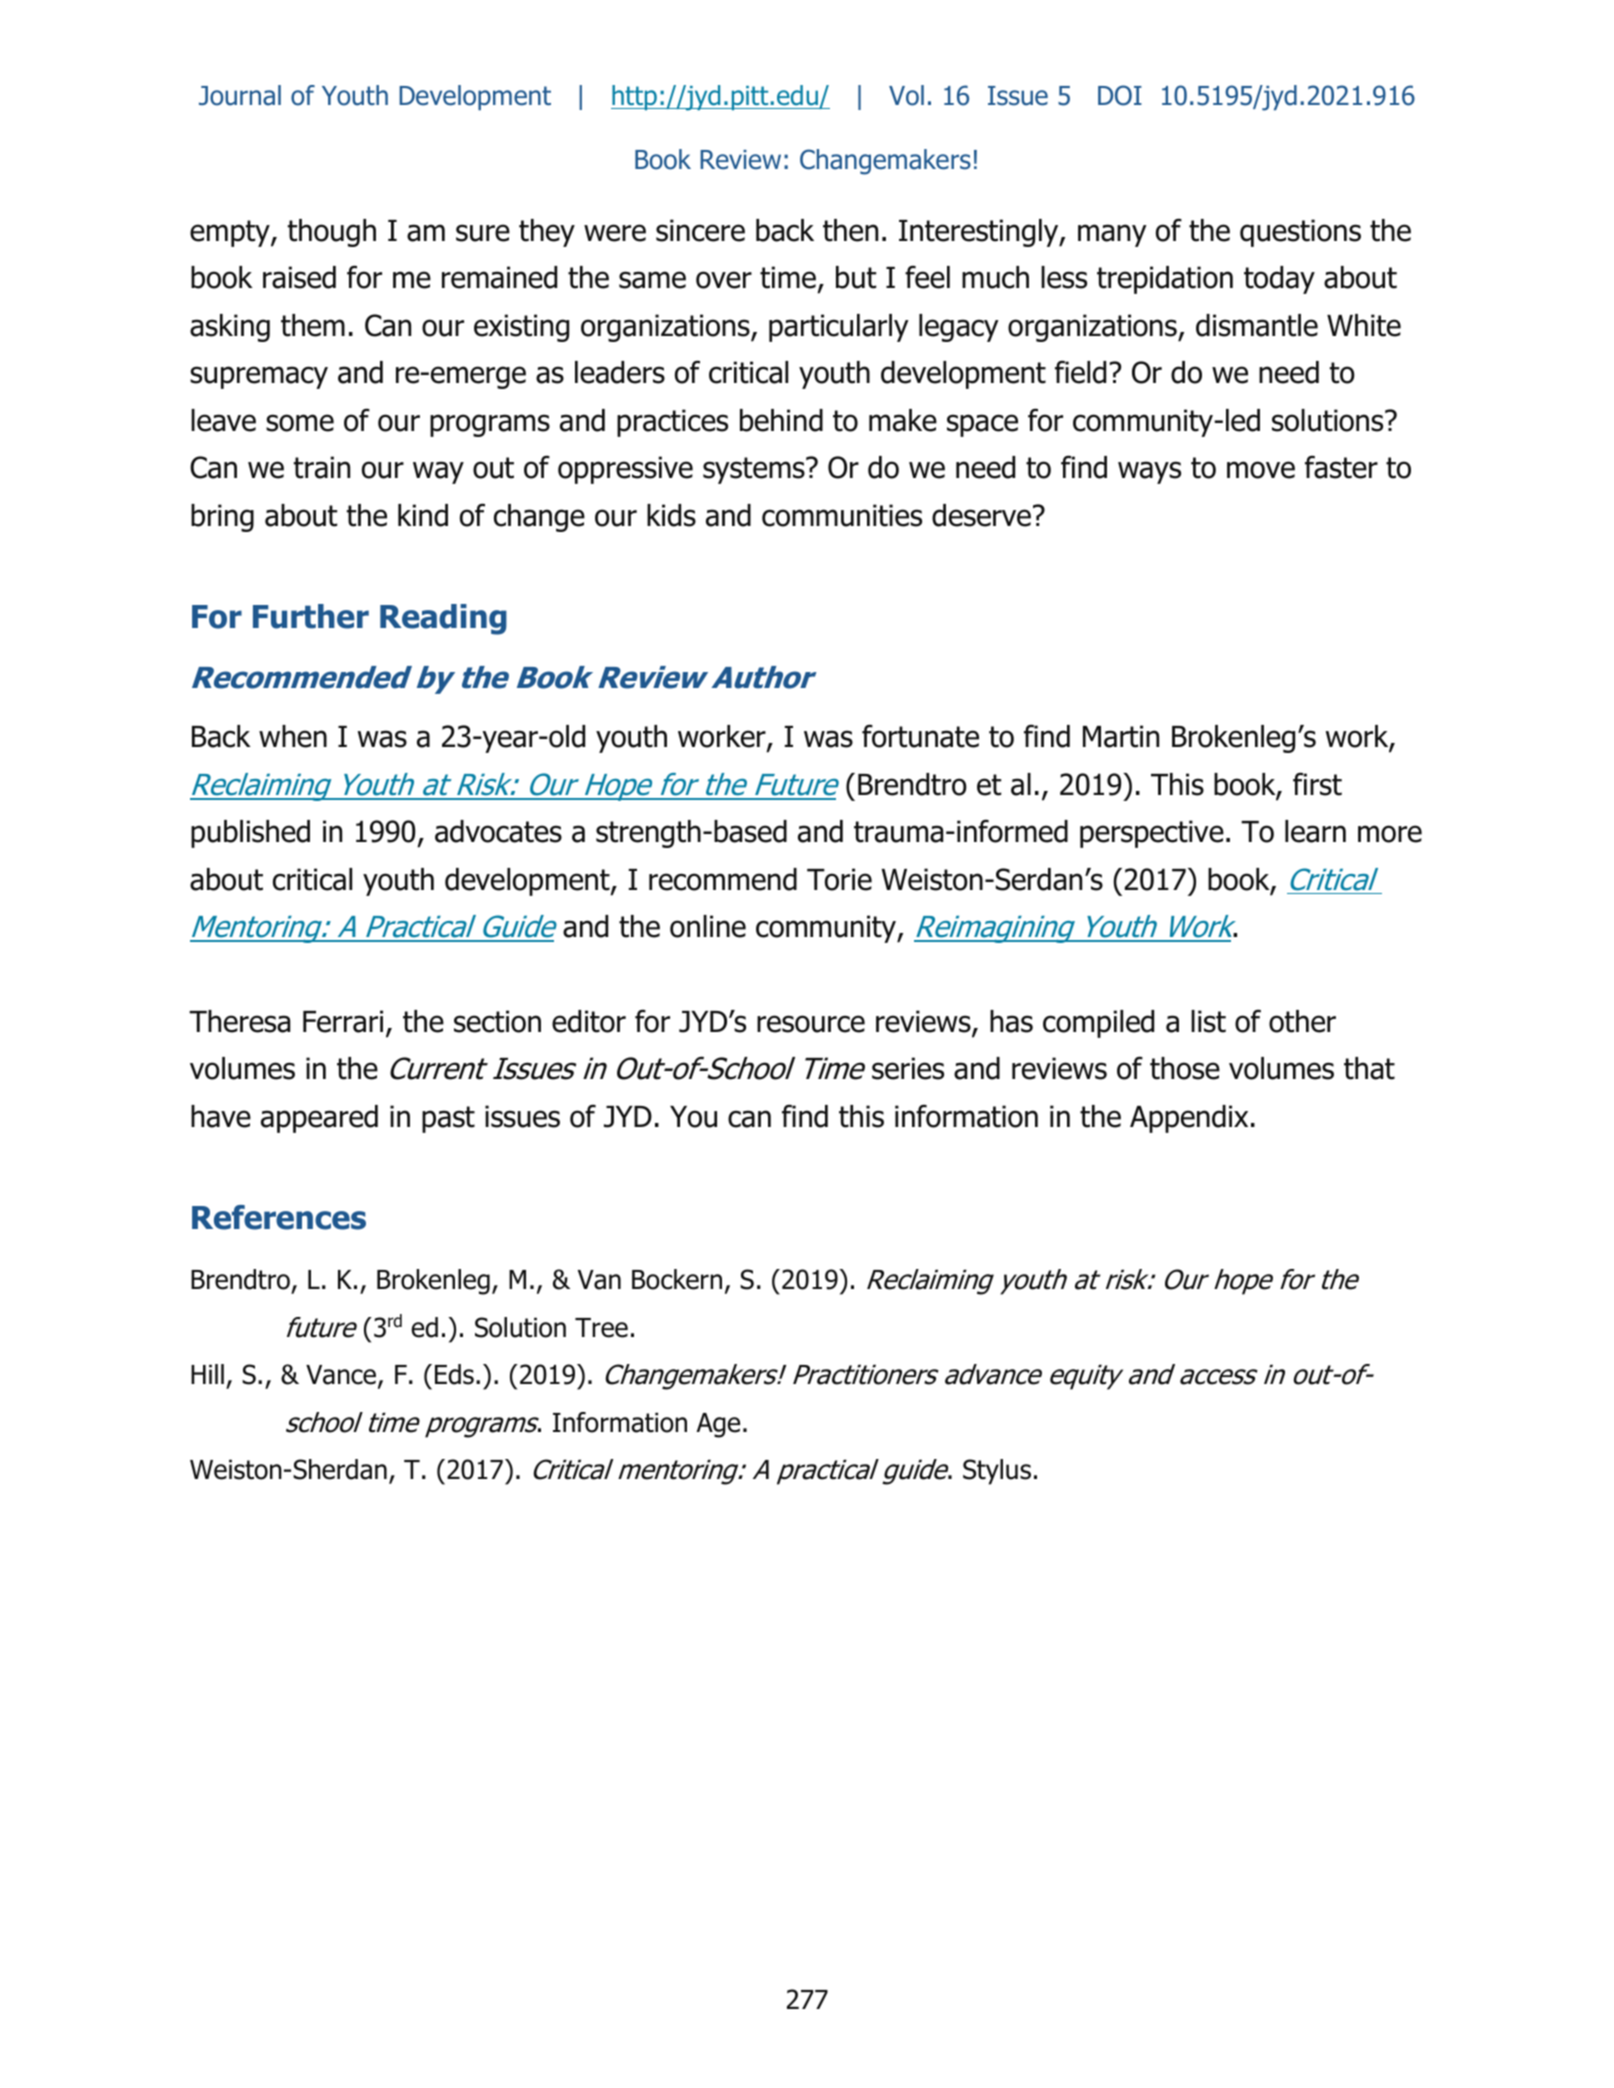 This image has height=2088, width=1614. Describe the element at coordinates (1120, 95) in the image. I see `DOI` at that location.
